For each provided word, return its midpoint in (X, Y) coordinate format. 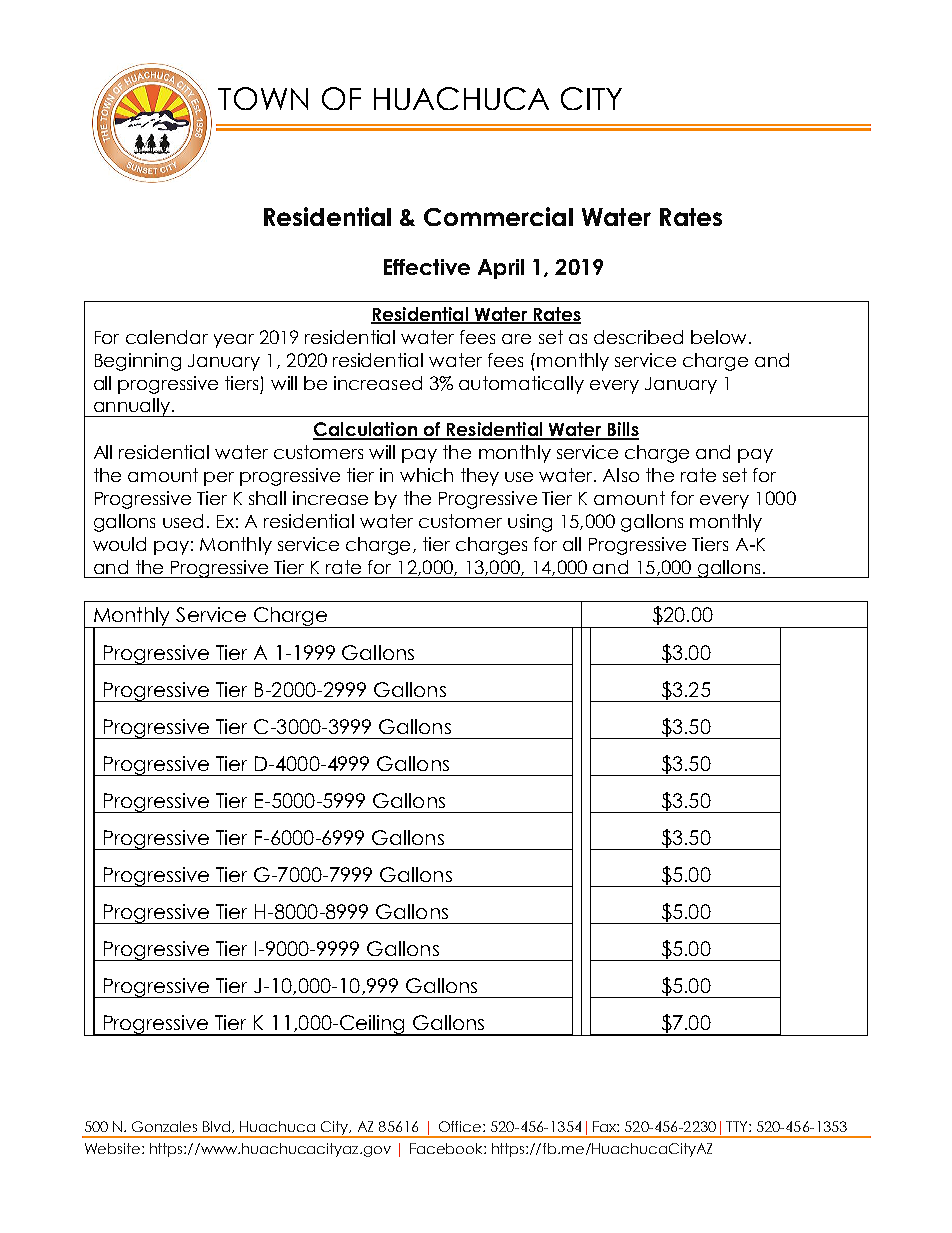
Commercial (498, 216)
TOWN (263, 98)
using (530, 523)
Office (461, 1126)
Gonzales (164, 1126)
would (119, 544)
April (501, 269)
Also (621, 475)
